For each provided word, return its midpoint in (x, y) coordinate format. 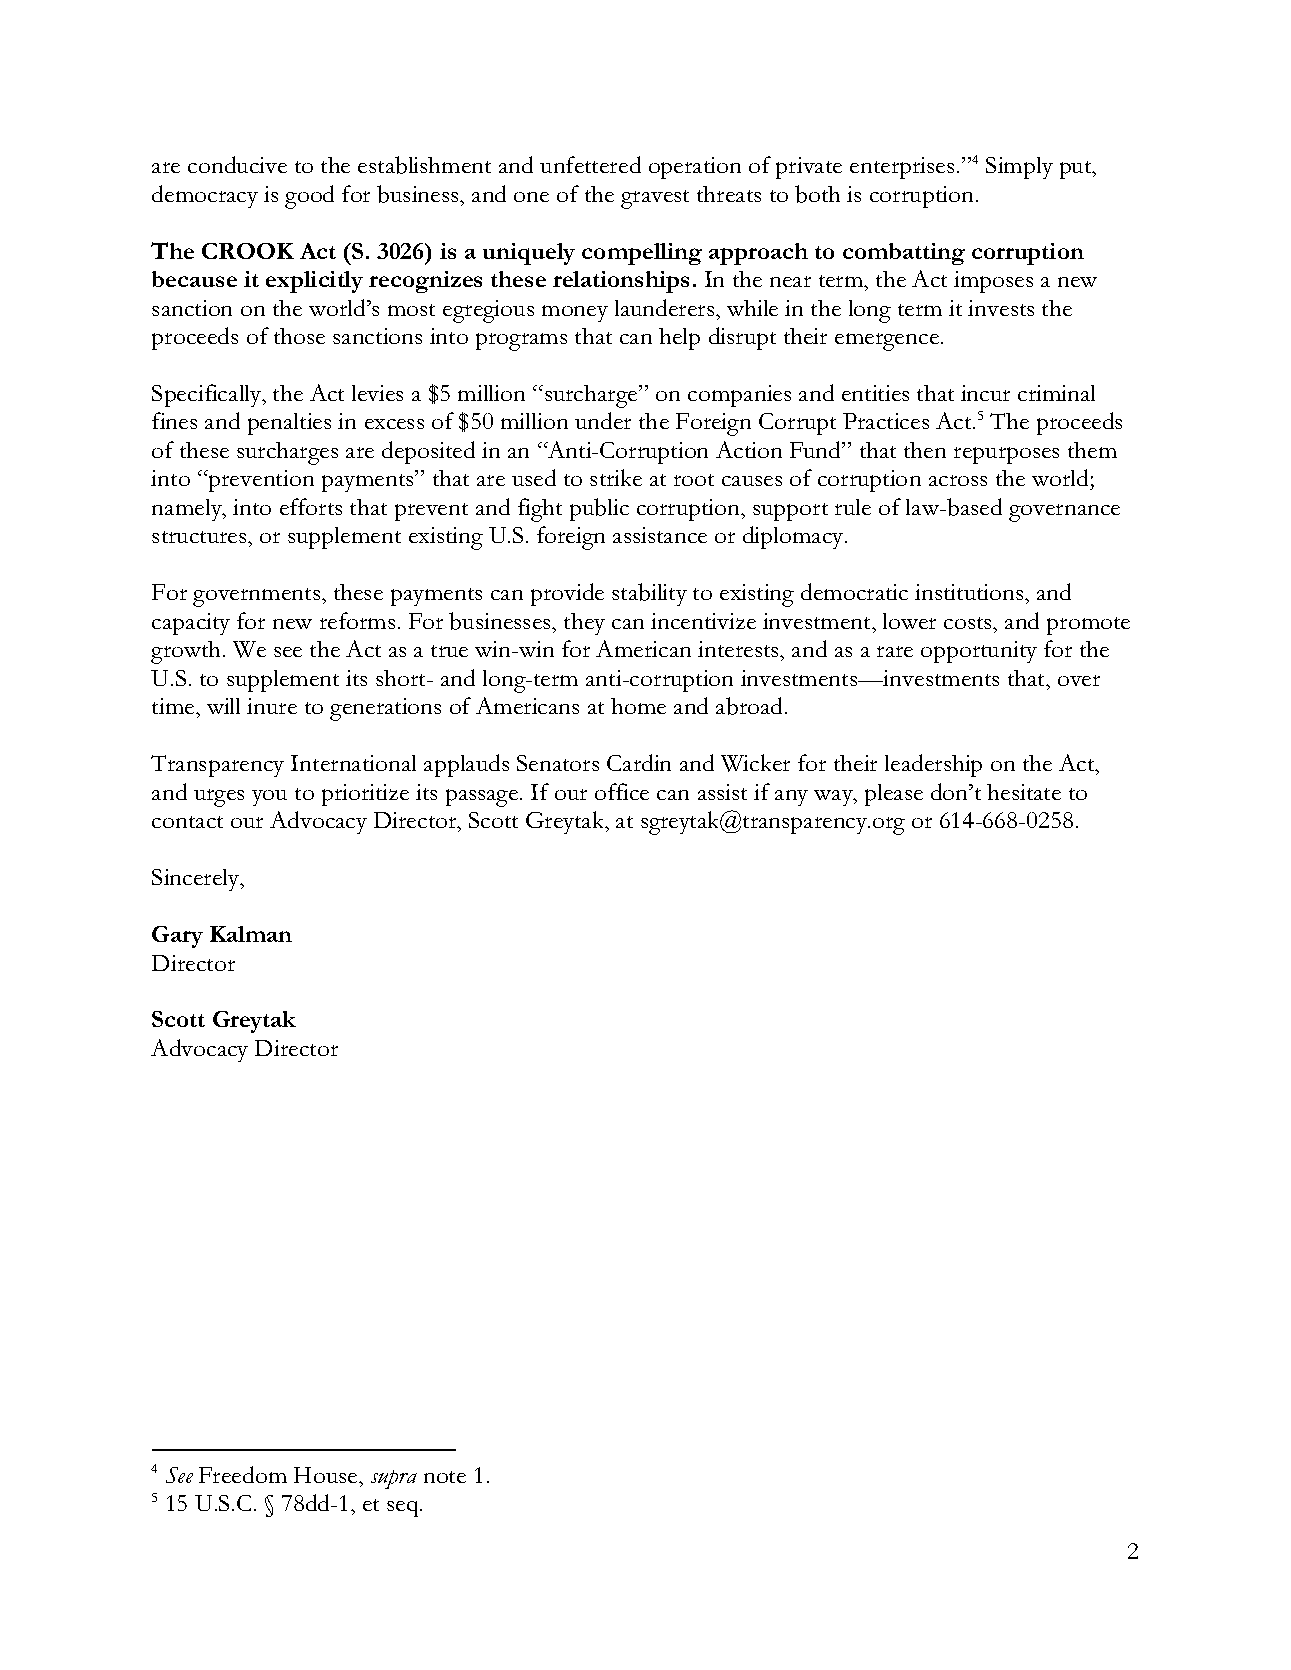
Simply (1019, 168)
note (445, 1477)
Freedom (243, 1474)
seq (404, 1509)
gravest (655, 199)
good (309, 197)
